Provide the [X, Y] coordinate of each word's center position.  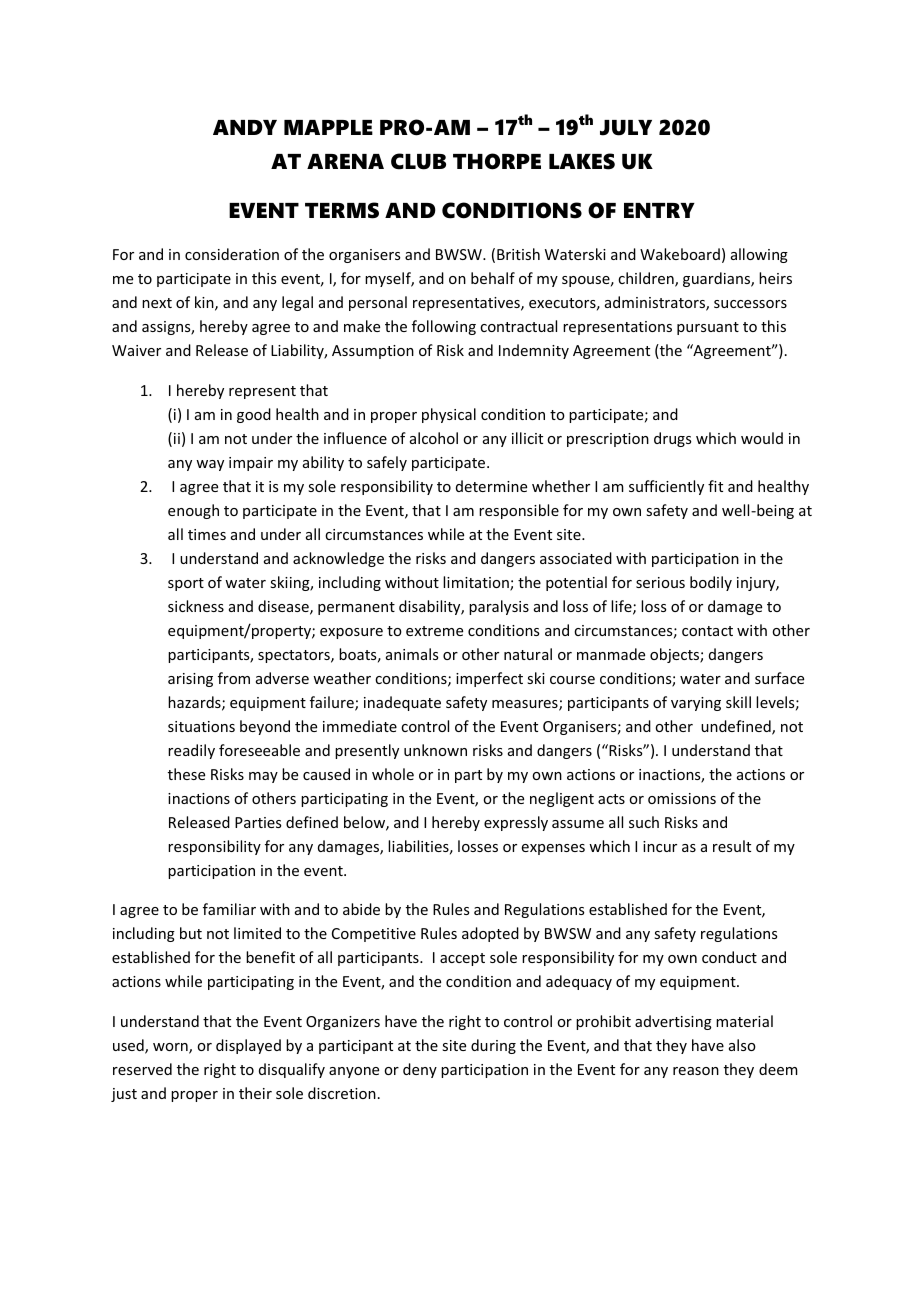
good [254, 415]
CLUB [418, 161]
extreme [434, 631]
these [186, 774]
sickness [196, 606]
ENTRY [659, 210]
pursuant [708, 328]
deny [420, 1070]
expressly [516, 823]
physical [449, 415]
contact [707, 631]
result [732, 846]
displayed [248, 1046]
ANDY [245, 127]
